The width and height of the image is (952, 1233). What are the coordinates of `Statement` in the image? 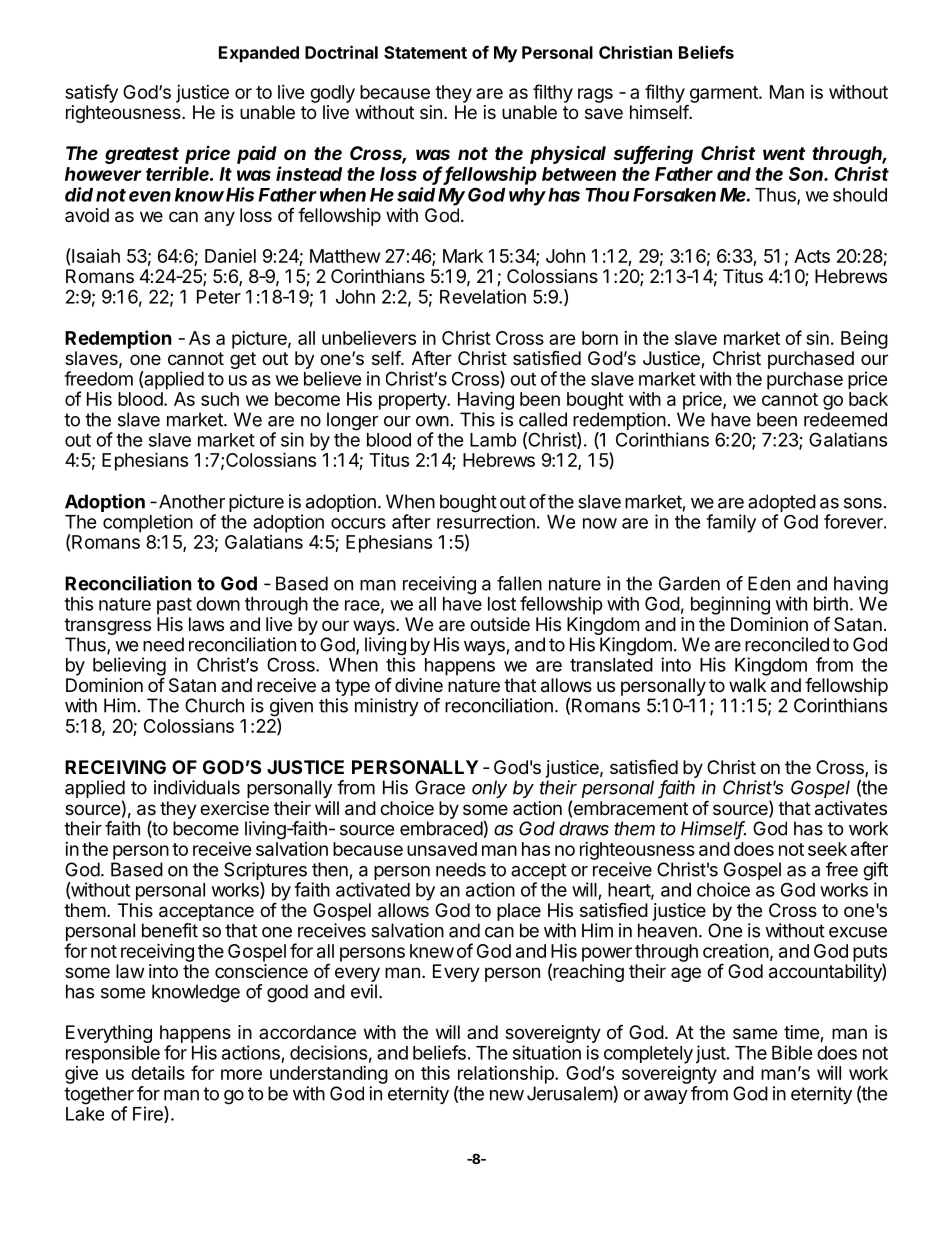 It's located at (425, 52).
